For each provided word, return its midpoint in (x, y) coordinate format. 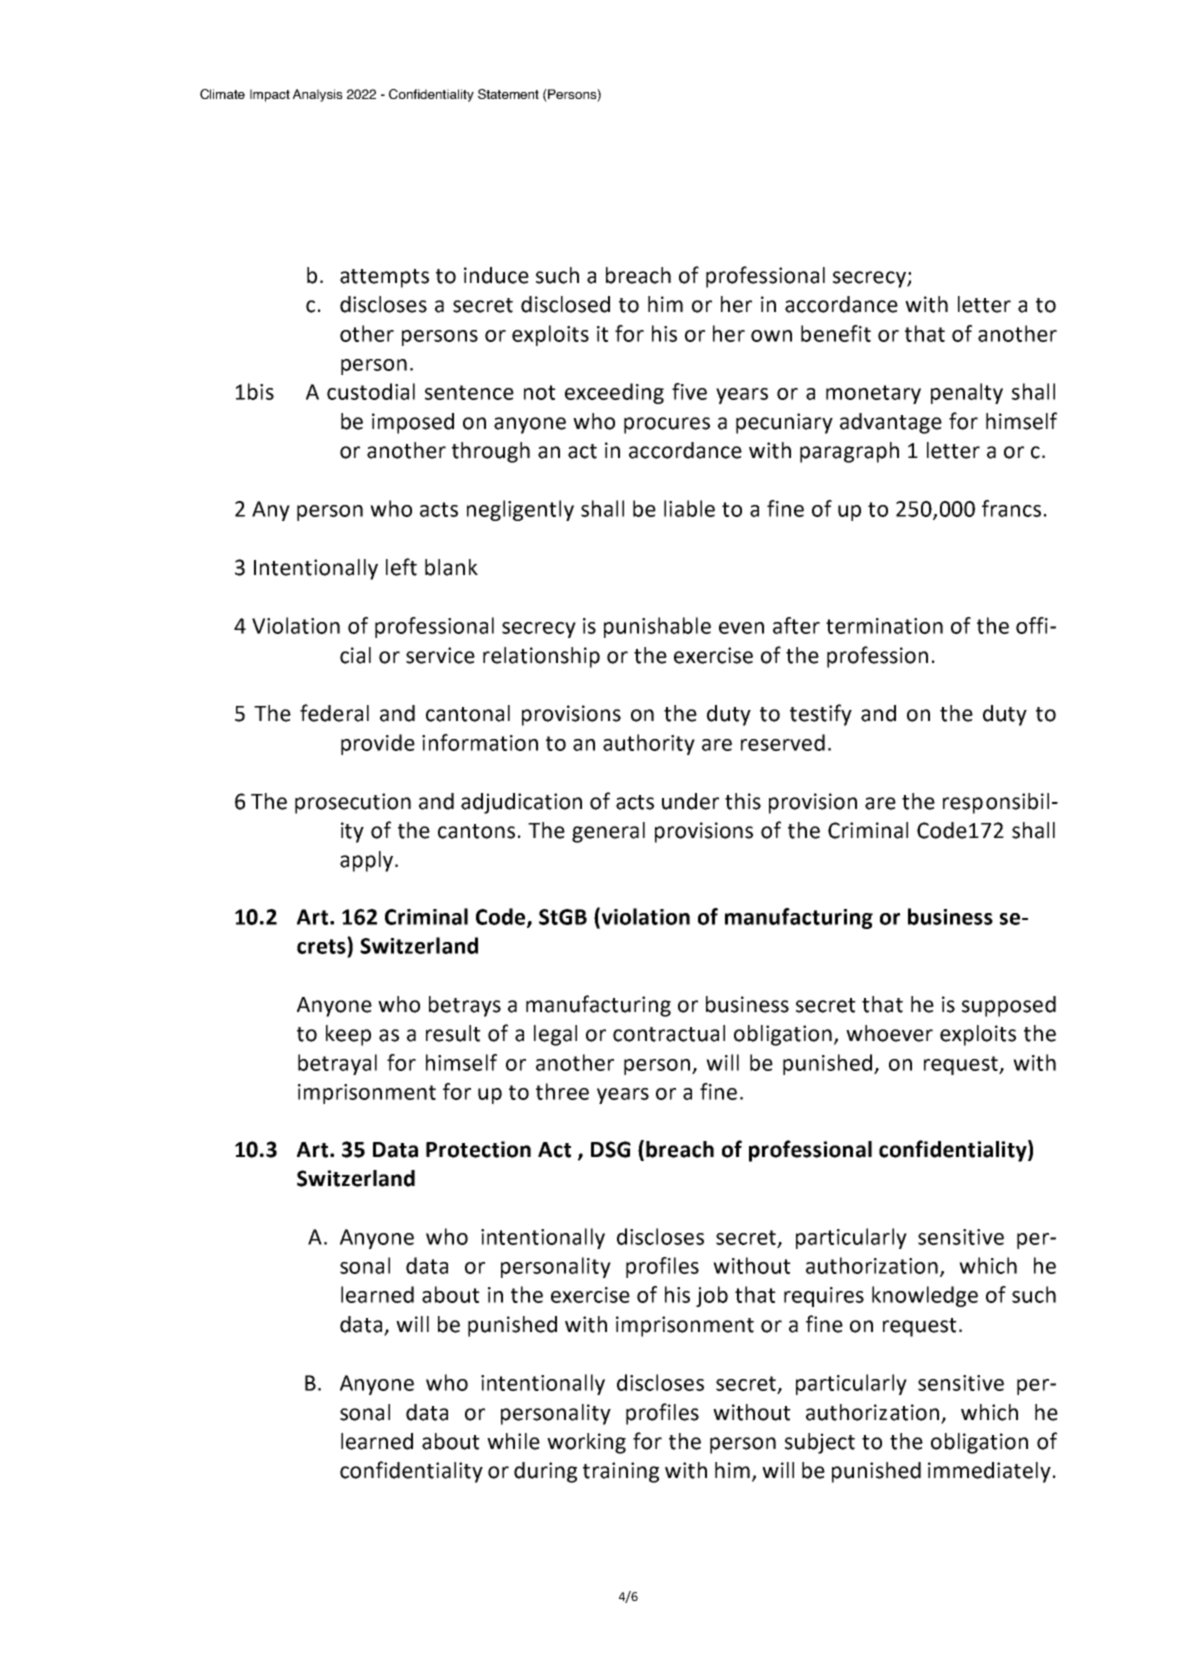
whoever (889, 1033)
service (440, 655)
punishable (657, 627)
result (453, 1033)
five (689, 391)
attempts (384, 278)
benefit (836, 333)
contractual (669, 1033)
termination (884, 626)
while (513, 1441)
